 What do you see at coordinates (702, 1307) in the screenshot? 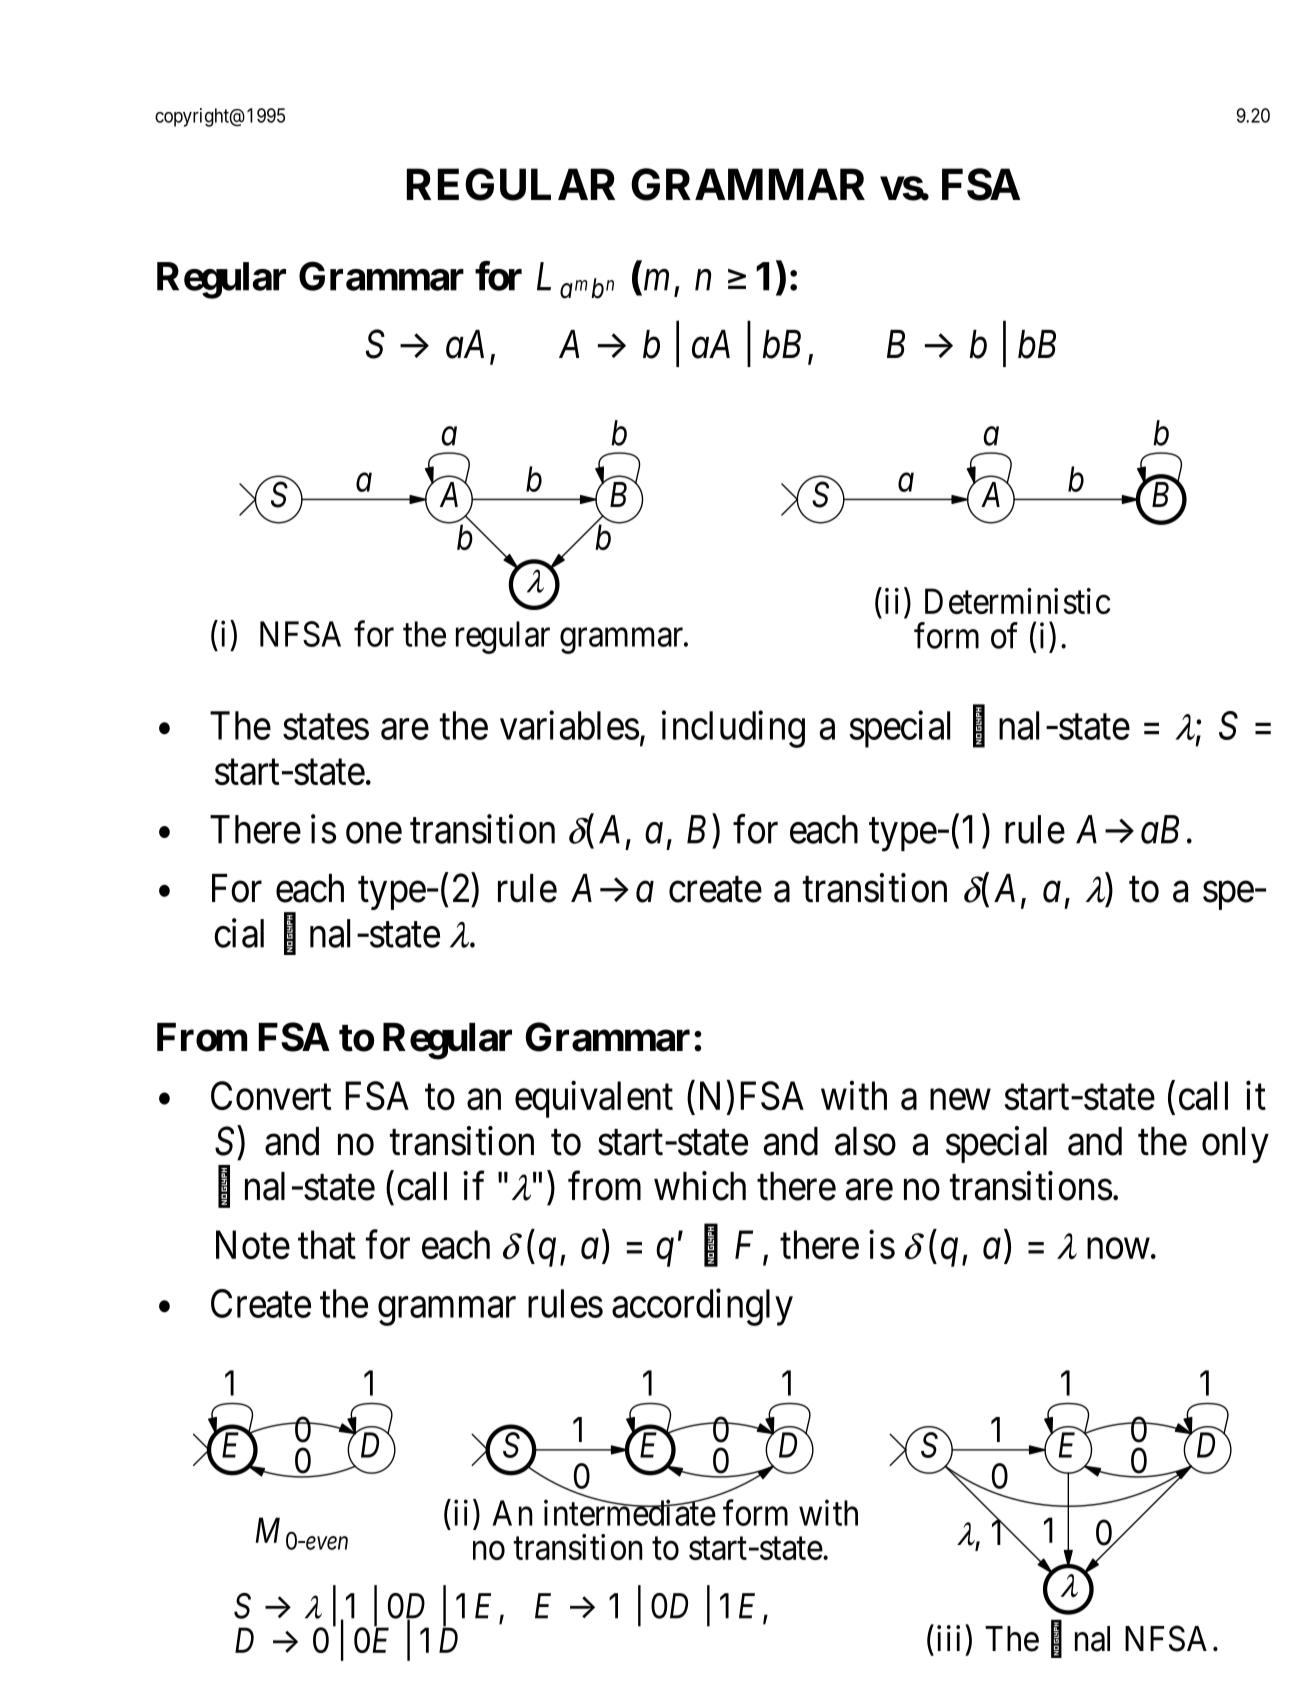
I see `accordingly` at bounding box center [702, 1307].
